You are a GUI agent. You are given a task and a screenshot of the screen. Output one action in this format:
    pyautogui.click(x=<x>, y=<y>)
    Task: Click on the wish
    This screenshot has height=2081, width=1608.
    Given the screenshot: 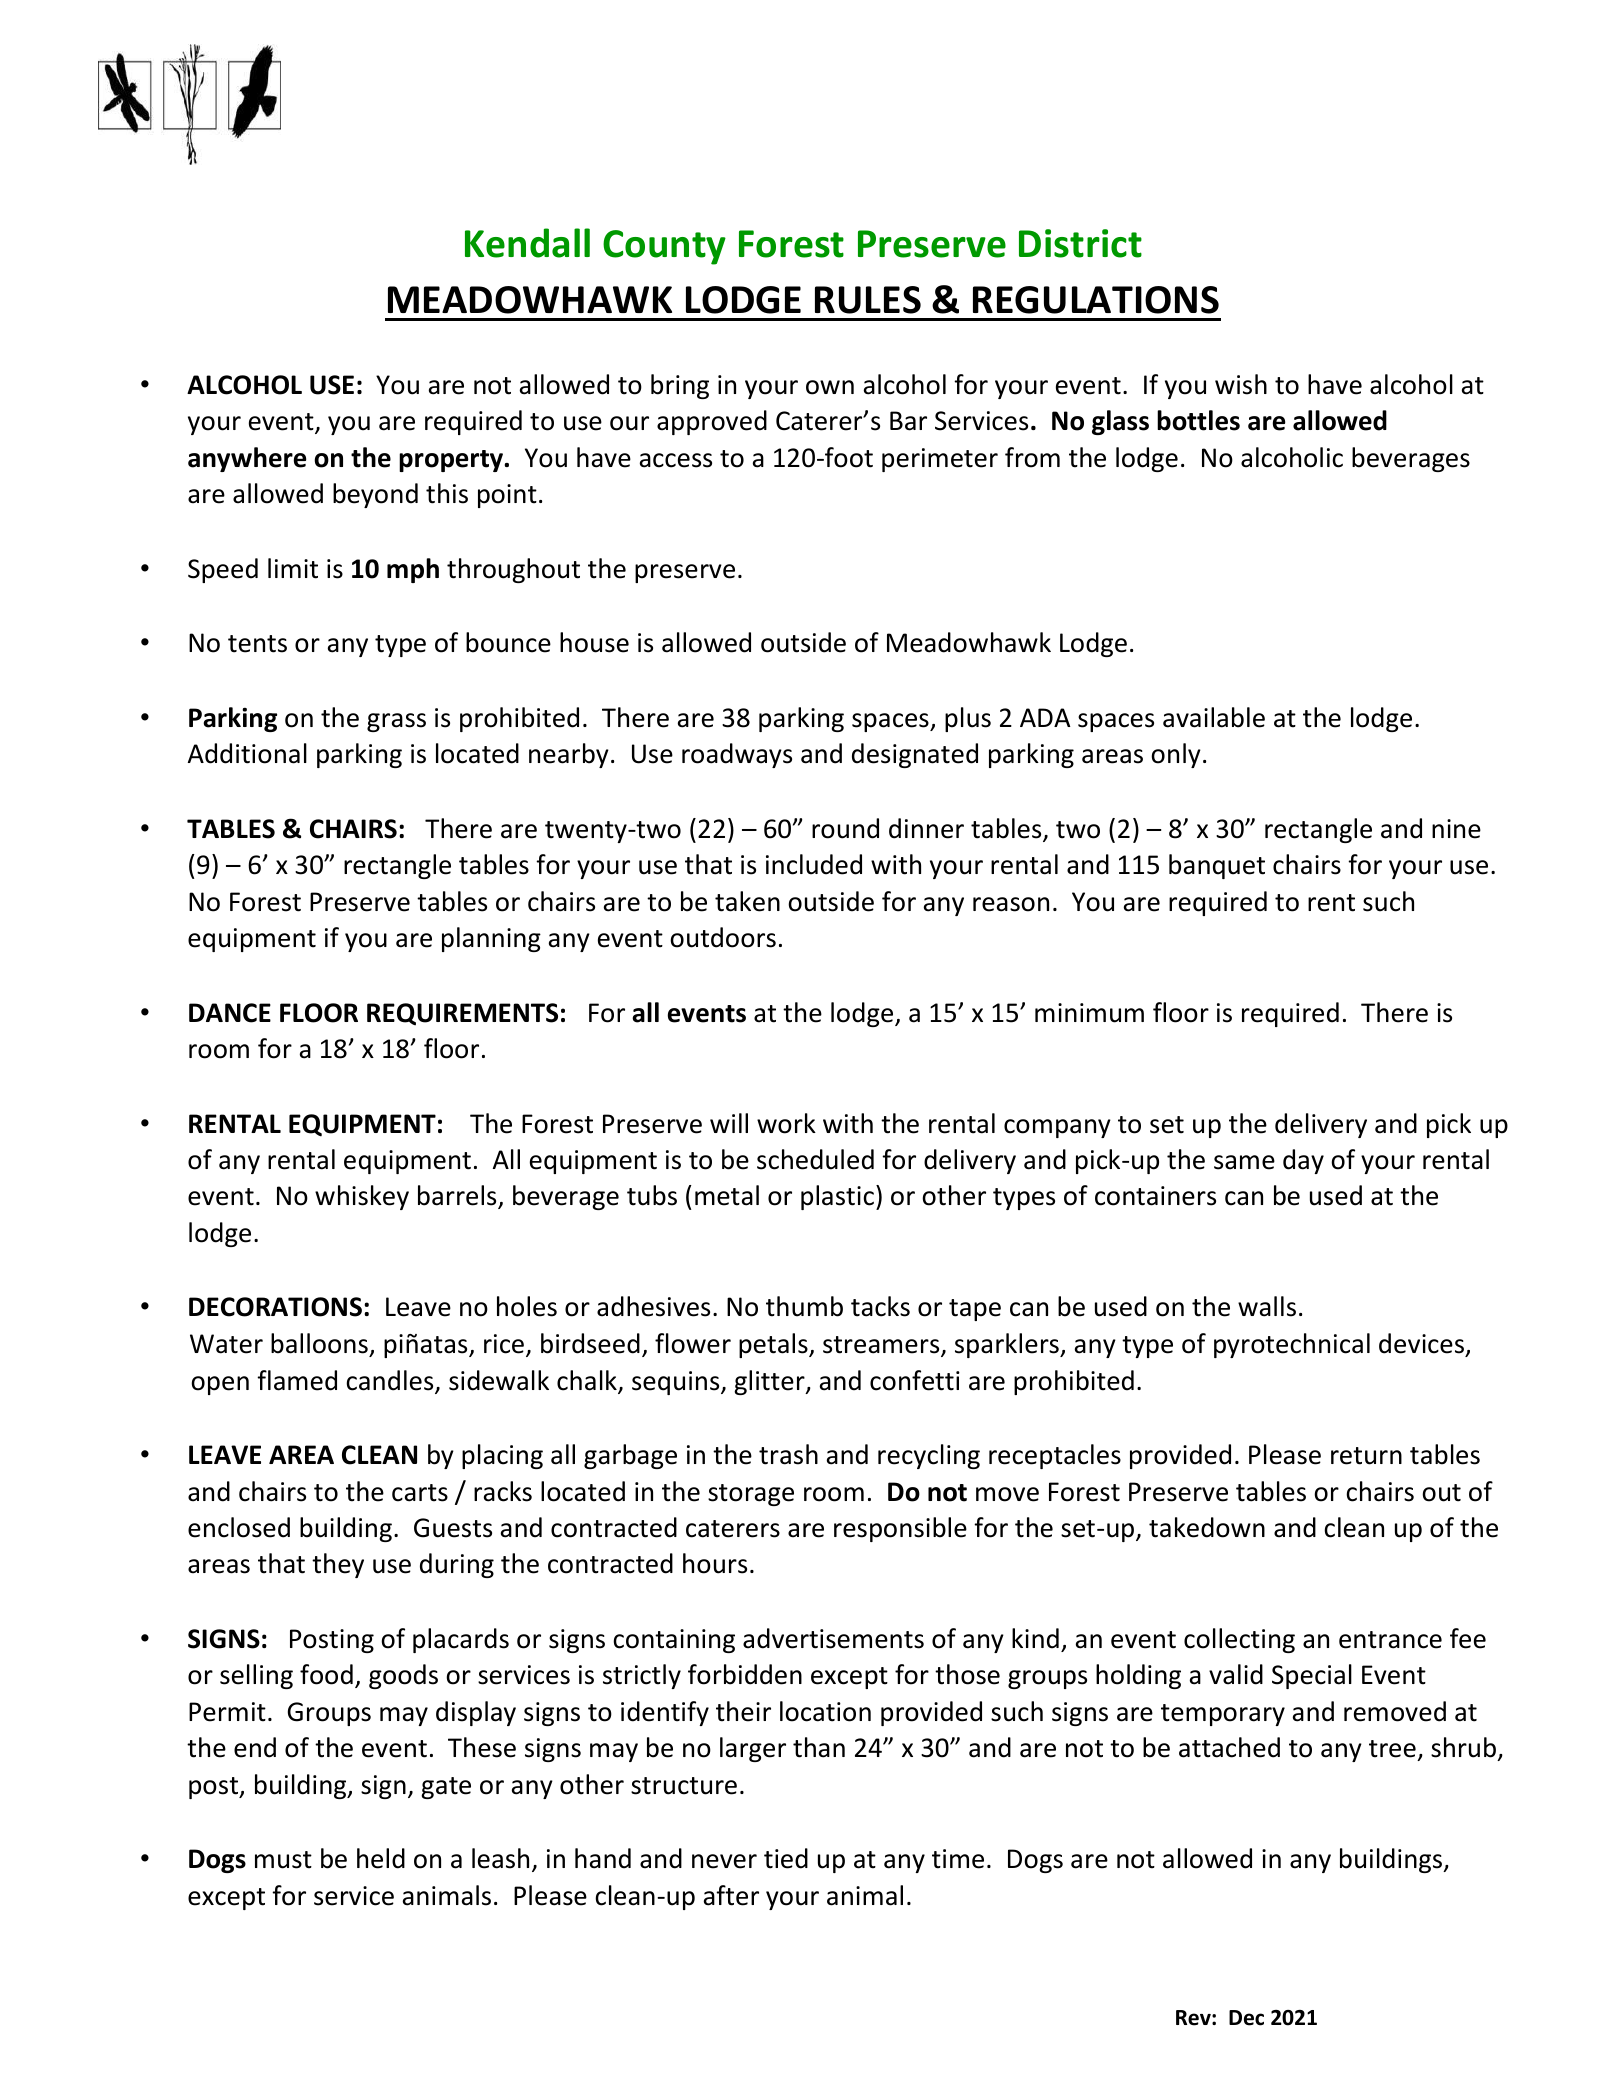 What is the action you would take?
    pyautogui.click(x=1241, y=384)
